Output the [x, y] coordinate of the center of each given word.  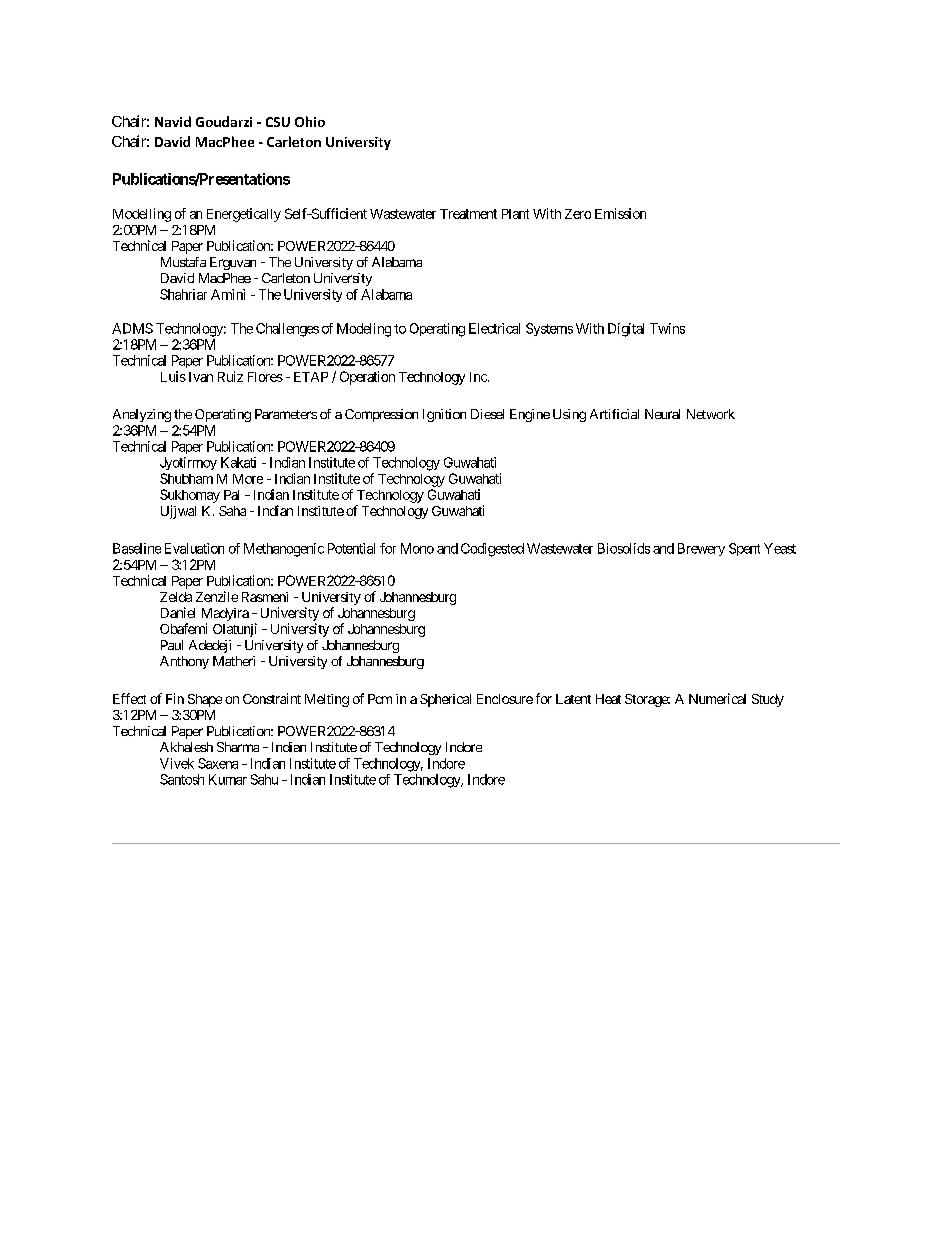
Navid [173, 121]
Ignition [444, 415]
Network [711, 414]
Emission [620, 213]
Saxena [218, 763]
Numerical [717, 698]
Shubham [186, 478]
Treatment [468, 214]
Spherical [445, 700]
